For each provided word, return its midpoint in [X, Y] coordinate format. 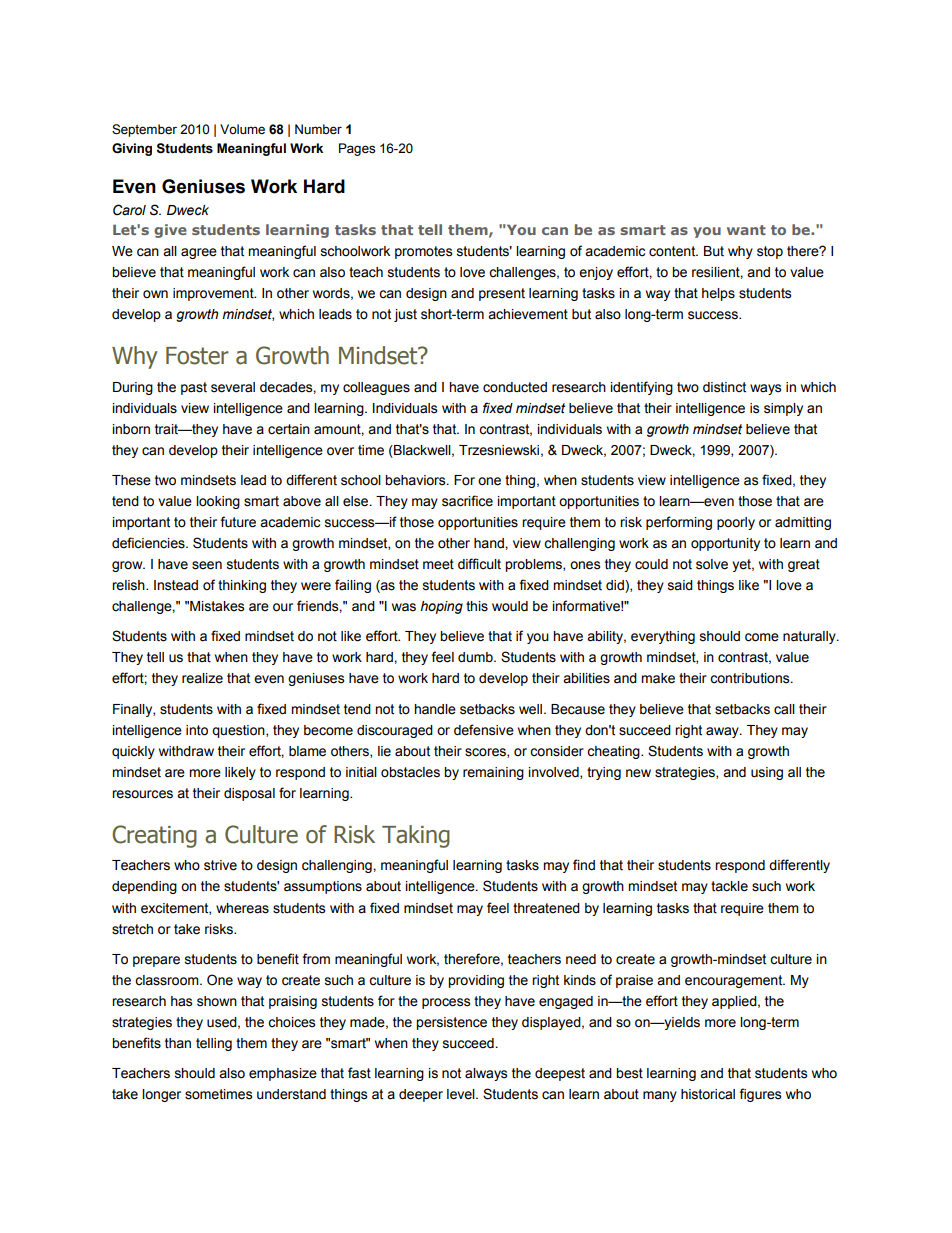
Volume [242, 129]
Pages [357, 149]
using [767, 773]
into [197, 730]
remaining [493, 773]
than [178, 1043]
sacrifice [467, 501]
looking [218, 502]
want [746, 230]
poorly [736, 523]
